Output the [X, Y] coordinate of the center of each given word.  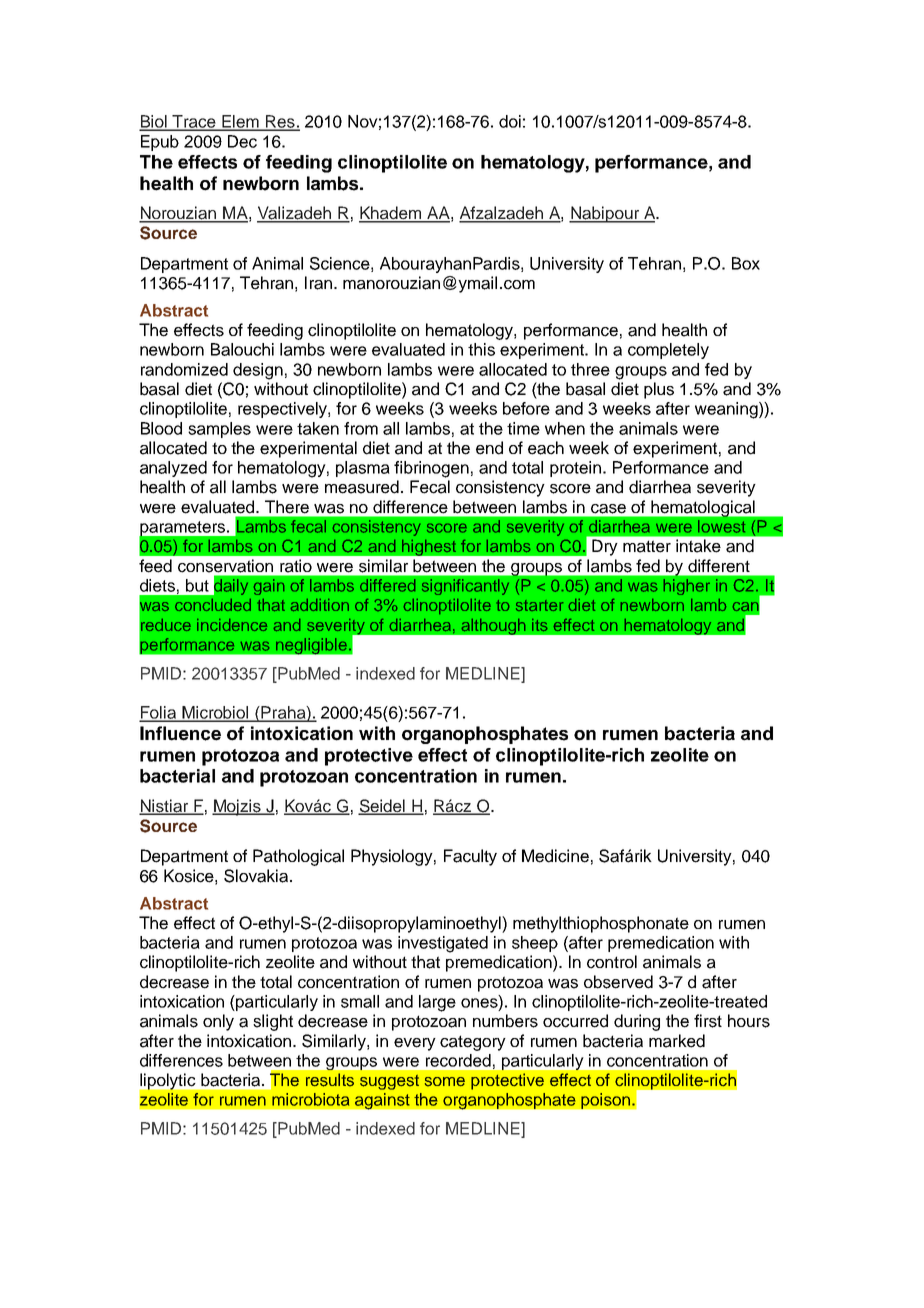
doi [510, 121]
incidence [232, 625]
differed [387, 585]
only [218, 1022]
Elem [241, 122]
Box [746, 263]
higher [687, 587]
